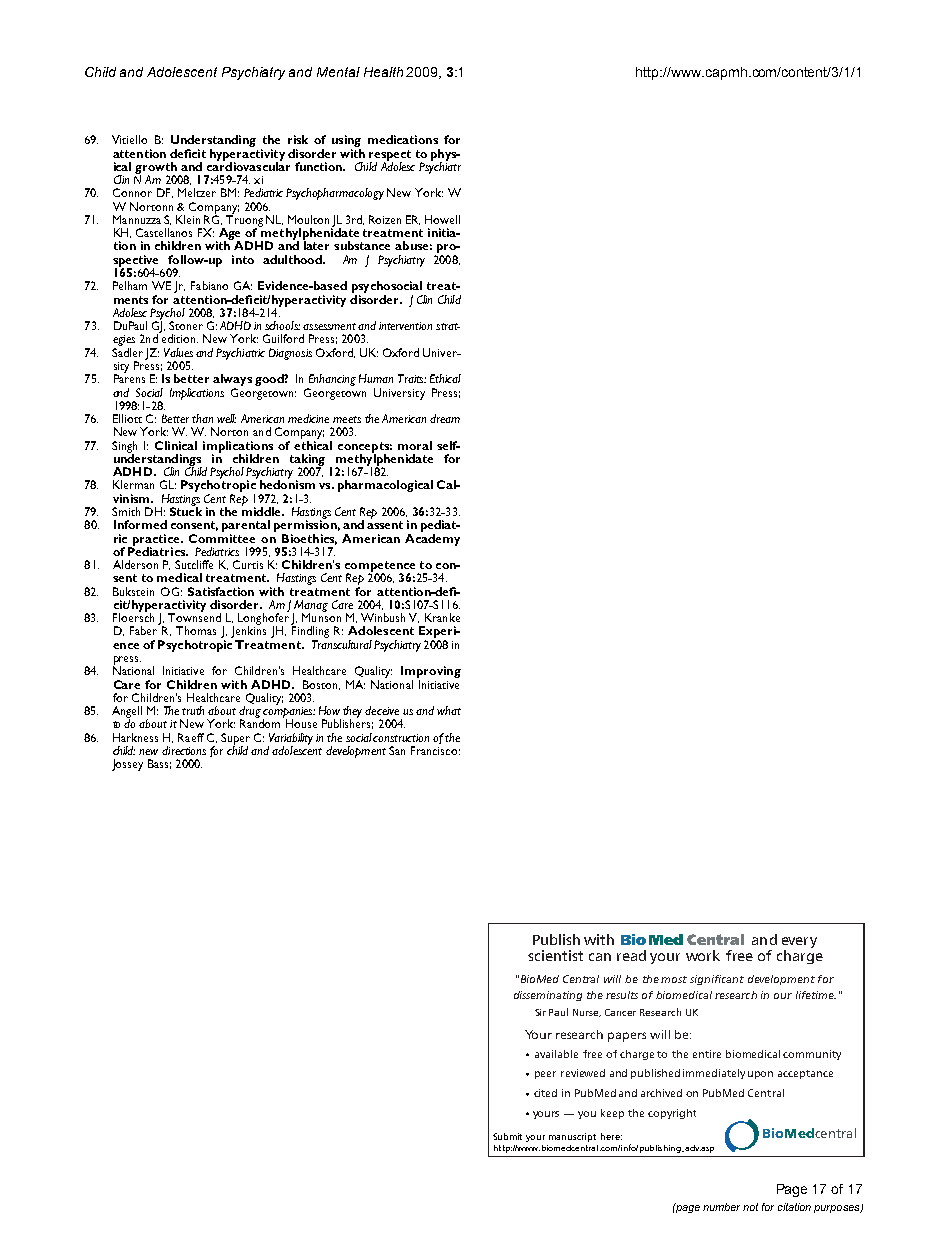  What do you see at coordinates (235, 740) in the document?
I see `Super` at bounding box center [235, 740].
